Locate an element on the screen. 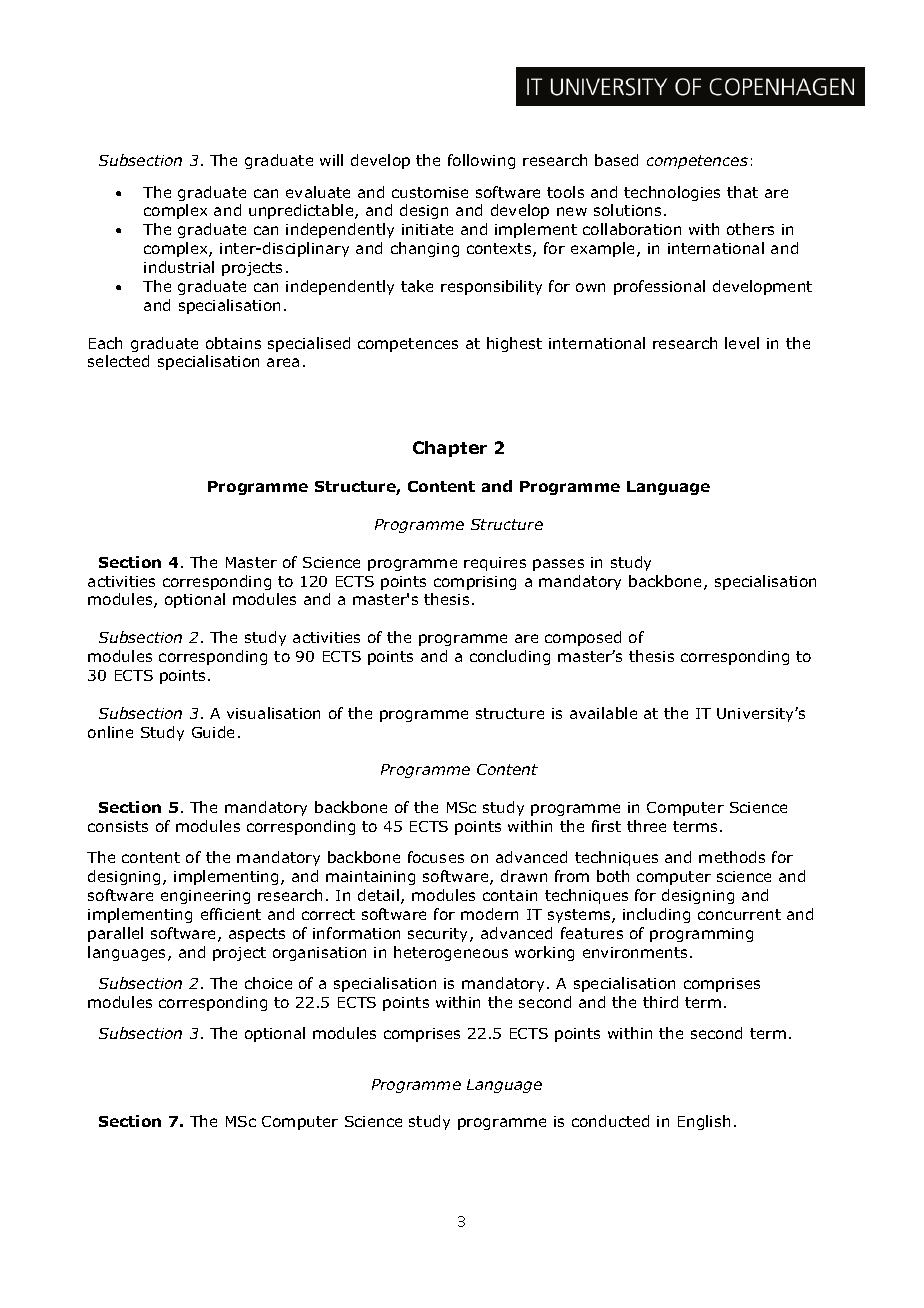 This screenshot has height=1308, width=924. focuses is located at coordinates (436, 857).
